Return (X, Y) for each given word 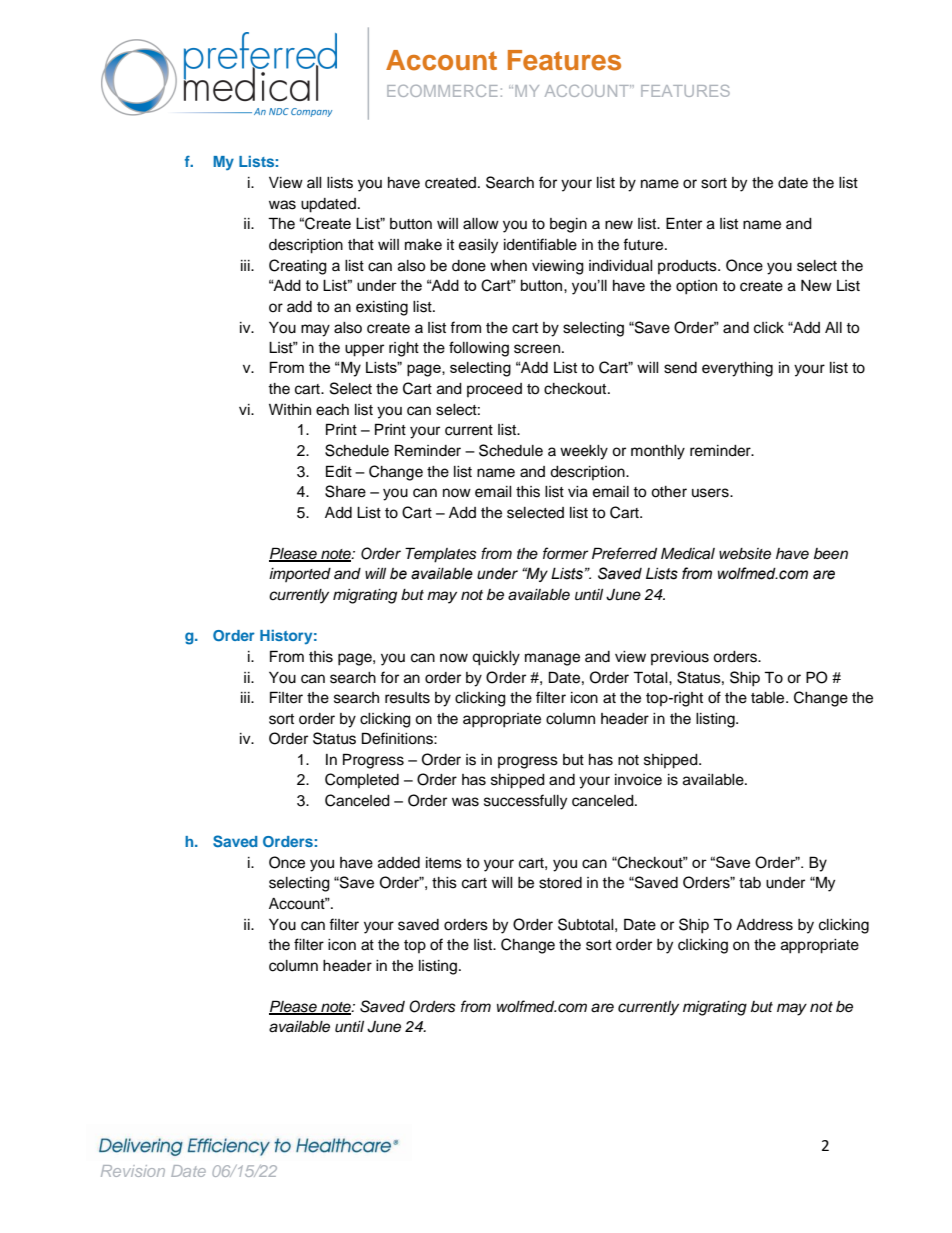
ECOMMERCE (442, 91)
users (711, 493)
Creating (298, 267)
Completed (362, 780)
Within (290, 409)
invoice (638, 780)
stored (560, 883)
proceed (494, 390)
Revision (133, 1171)
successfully (525, 802)
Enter (684, 223)
